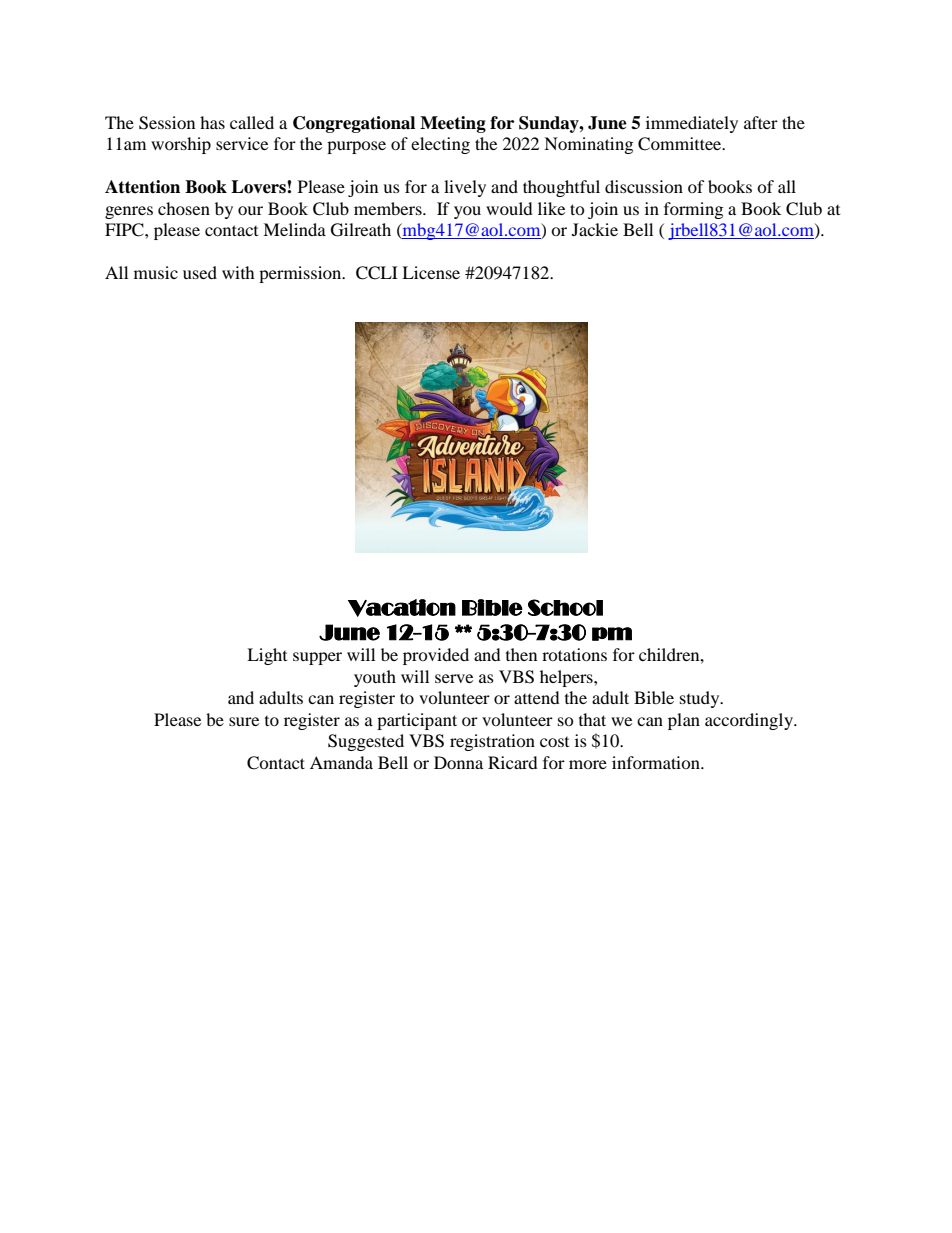 Image resolution: width=952 pixels, height=1233 pixels. Describe the element at coordinates (681, 144) in the screenshot. I see `Committee` at that location.
